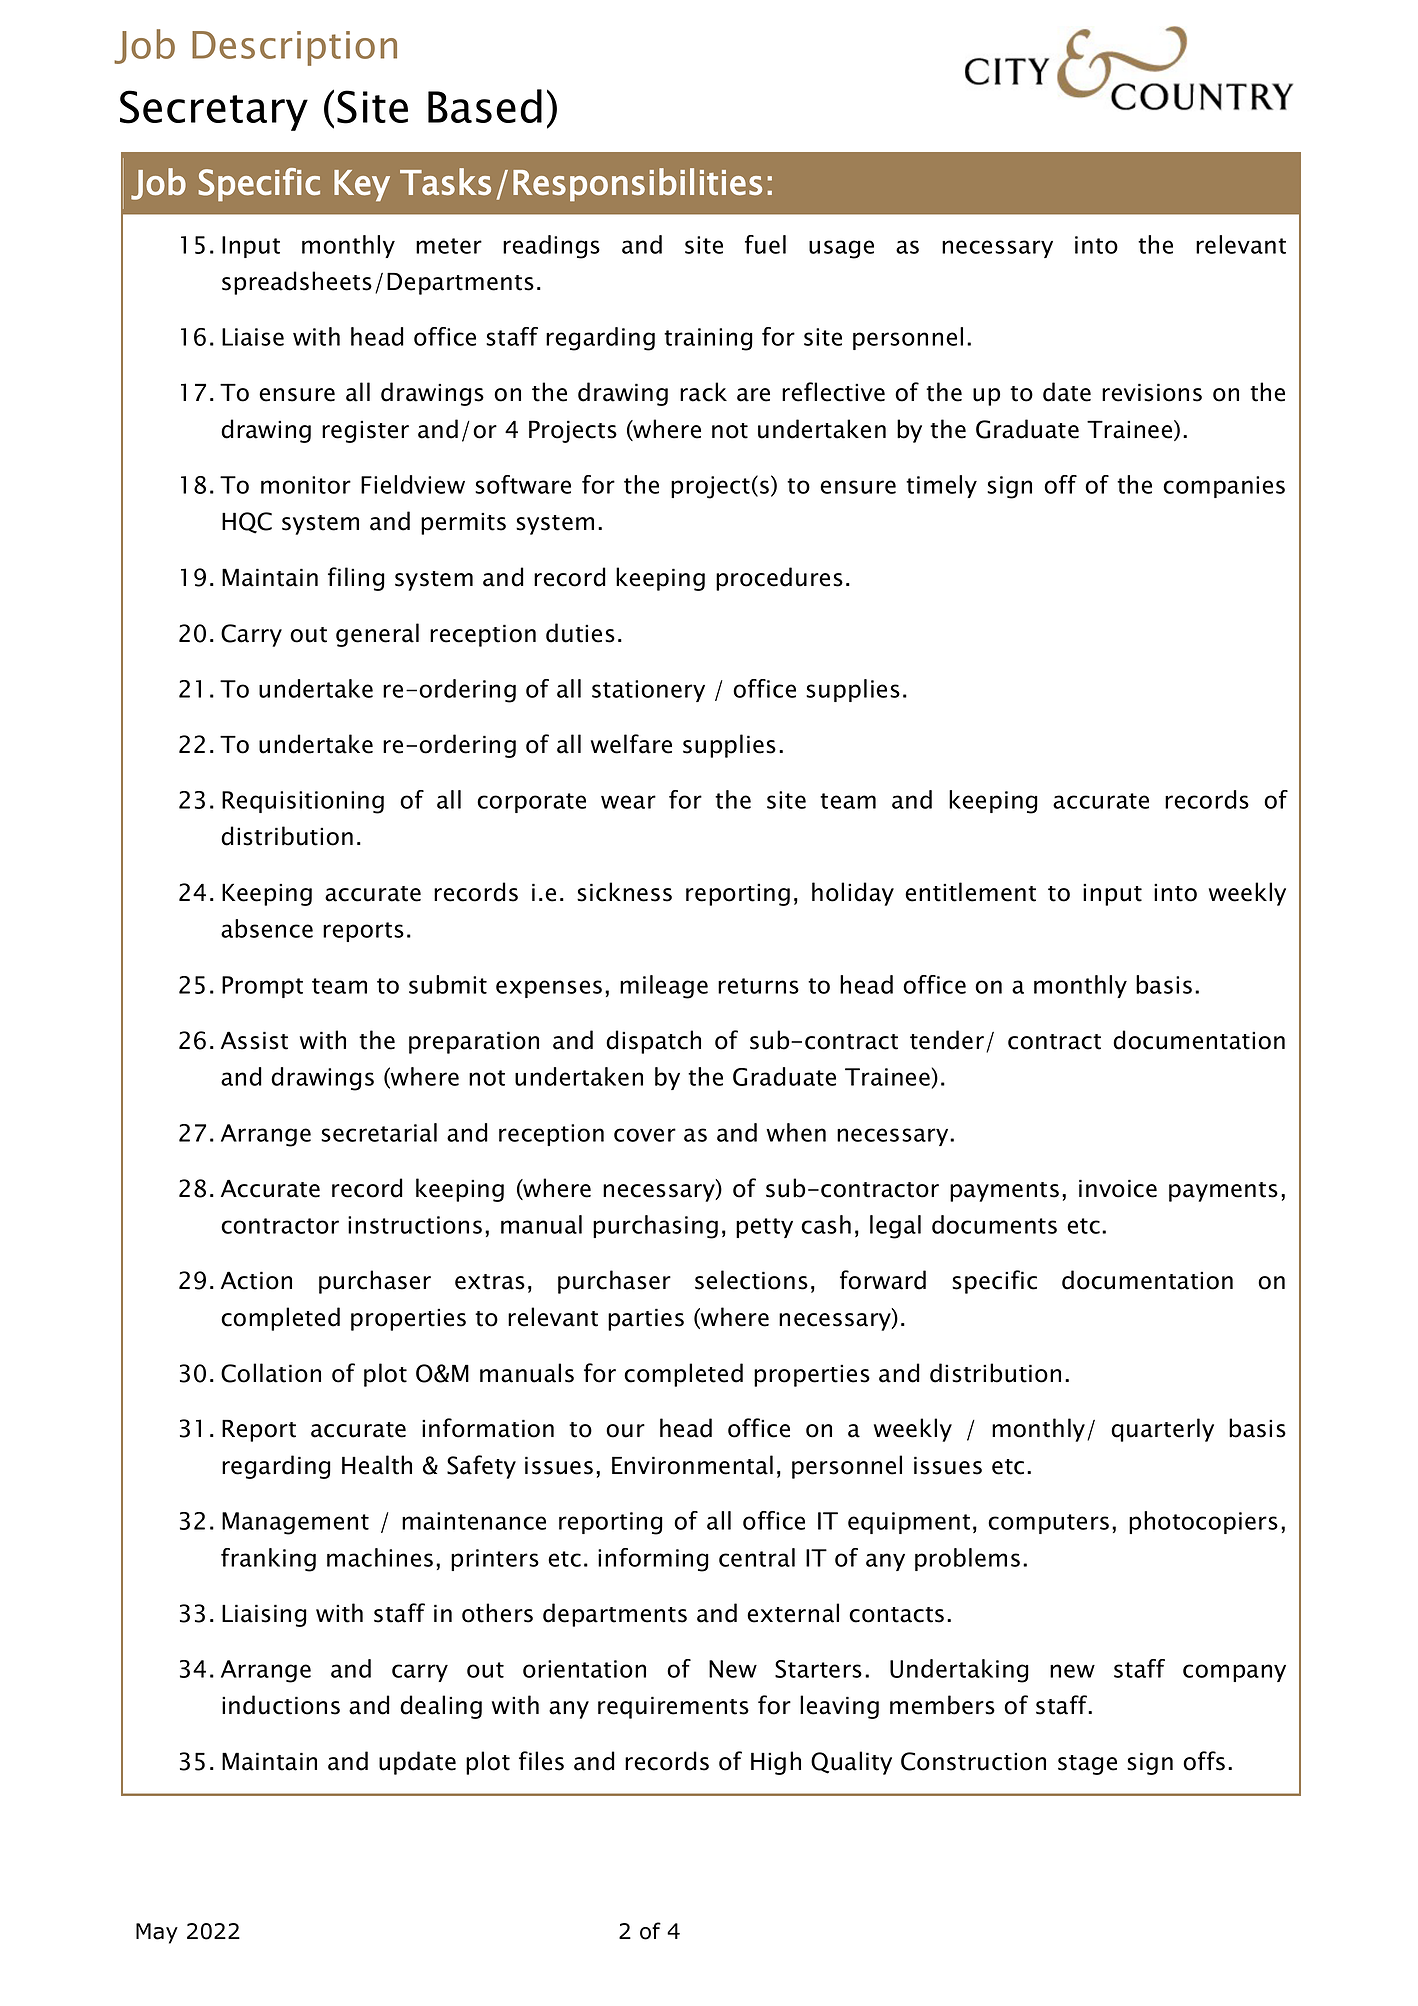 The width and height of the screenshot is (1418, 2006). Describe the element at coordinates (294, 48) in the screenshot. I see `Description` at that location.
